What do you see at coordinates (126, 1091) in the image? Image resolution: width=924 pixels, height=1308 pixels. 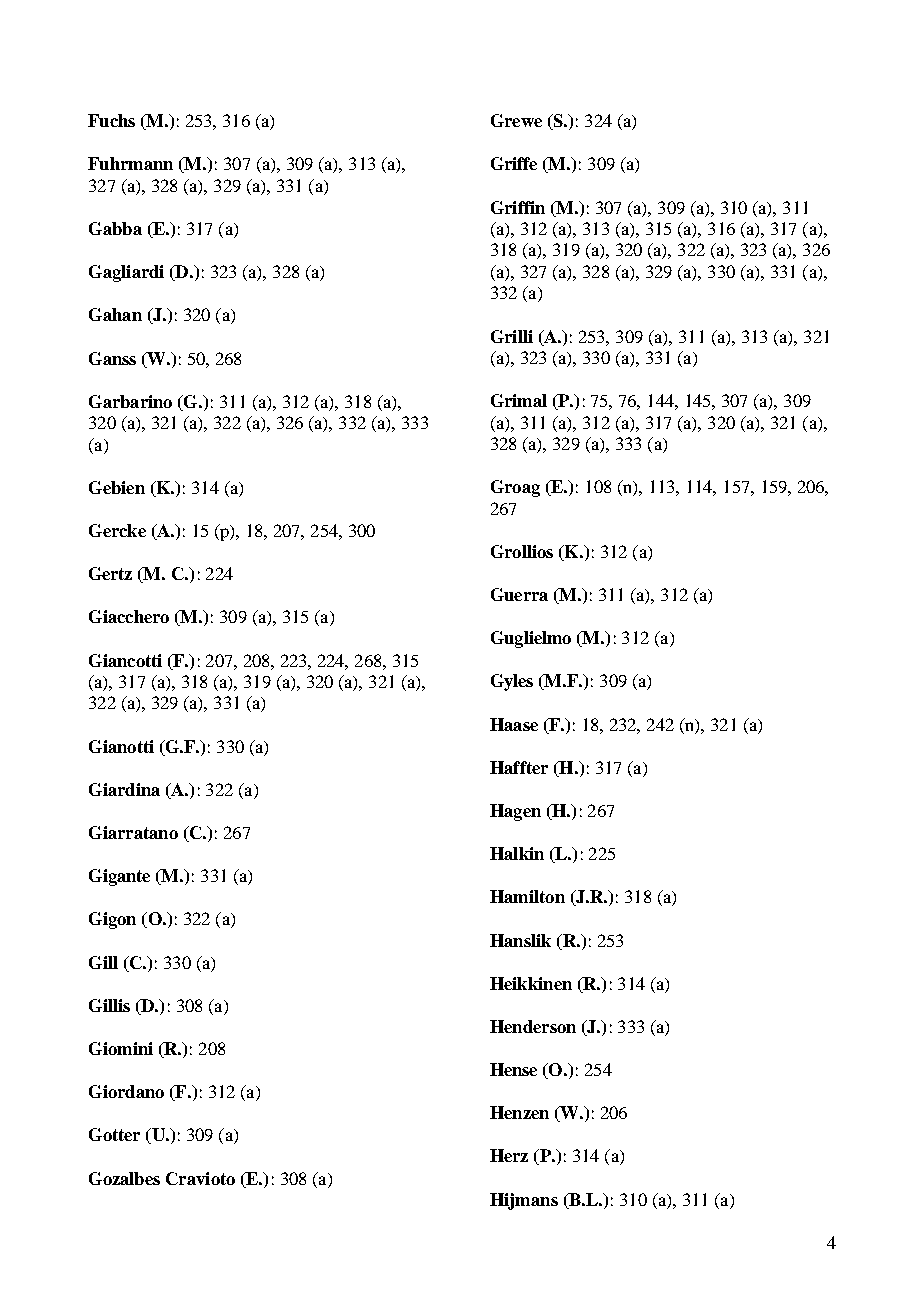 I see `Giordano` at bounding box center [126, 1091].
